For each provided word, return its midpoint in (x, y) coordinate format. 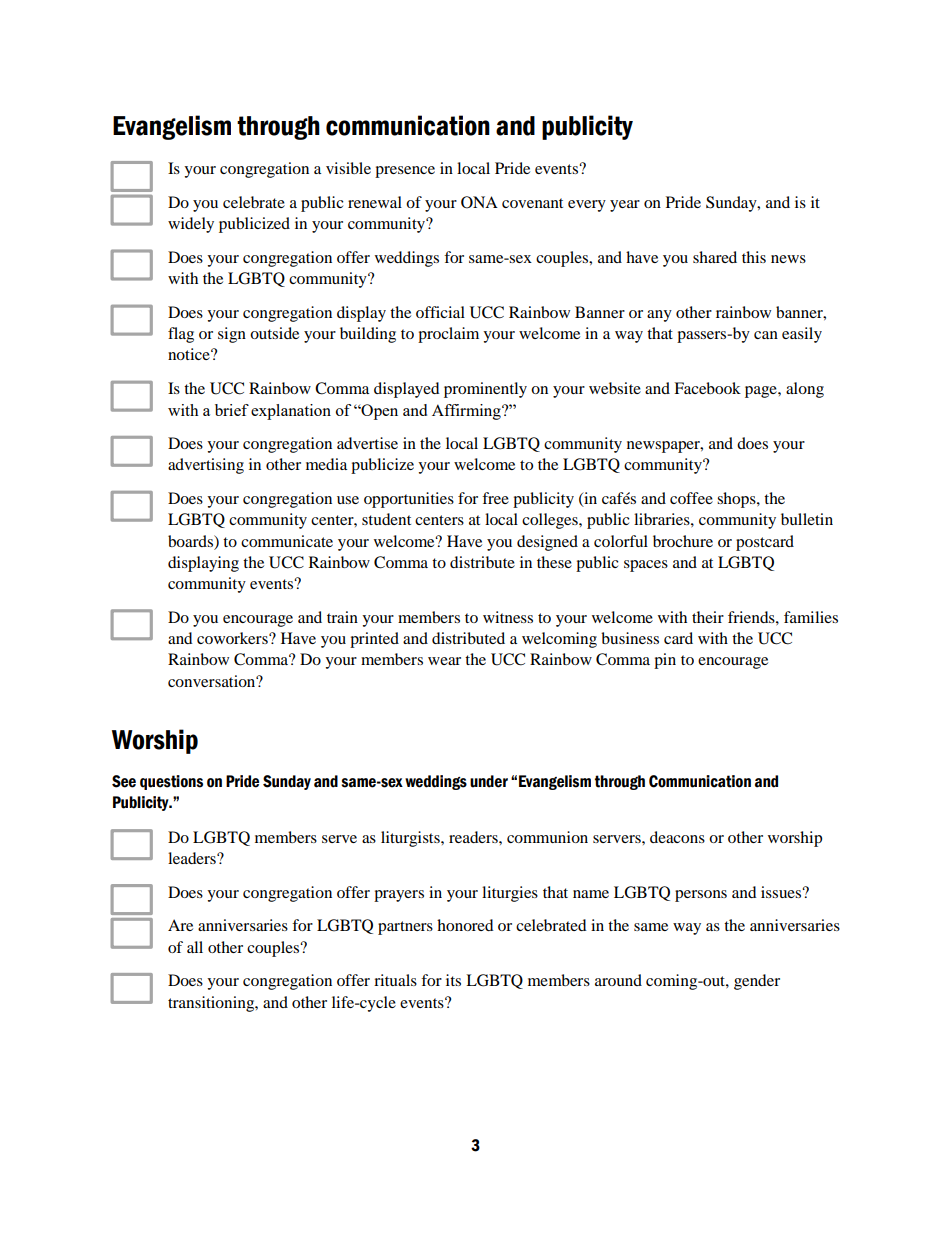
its (453, 980)
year (625, 206)
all (195, 947)
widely (191, 225)
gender (757, 982)
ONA (479, 202)
